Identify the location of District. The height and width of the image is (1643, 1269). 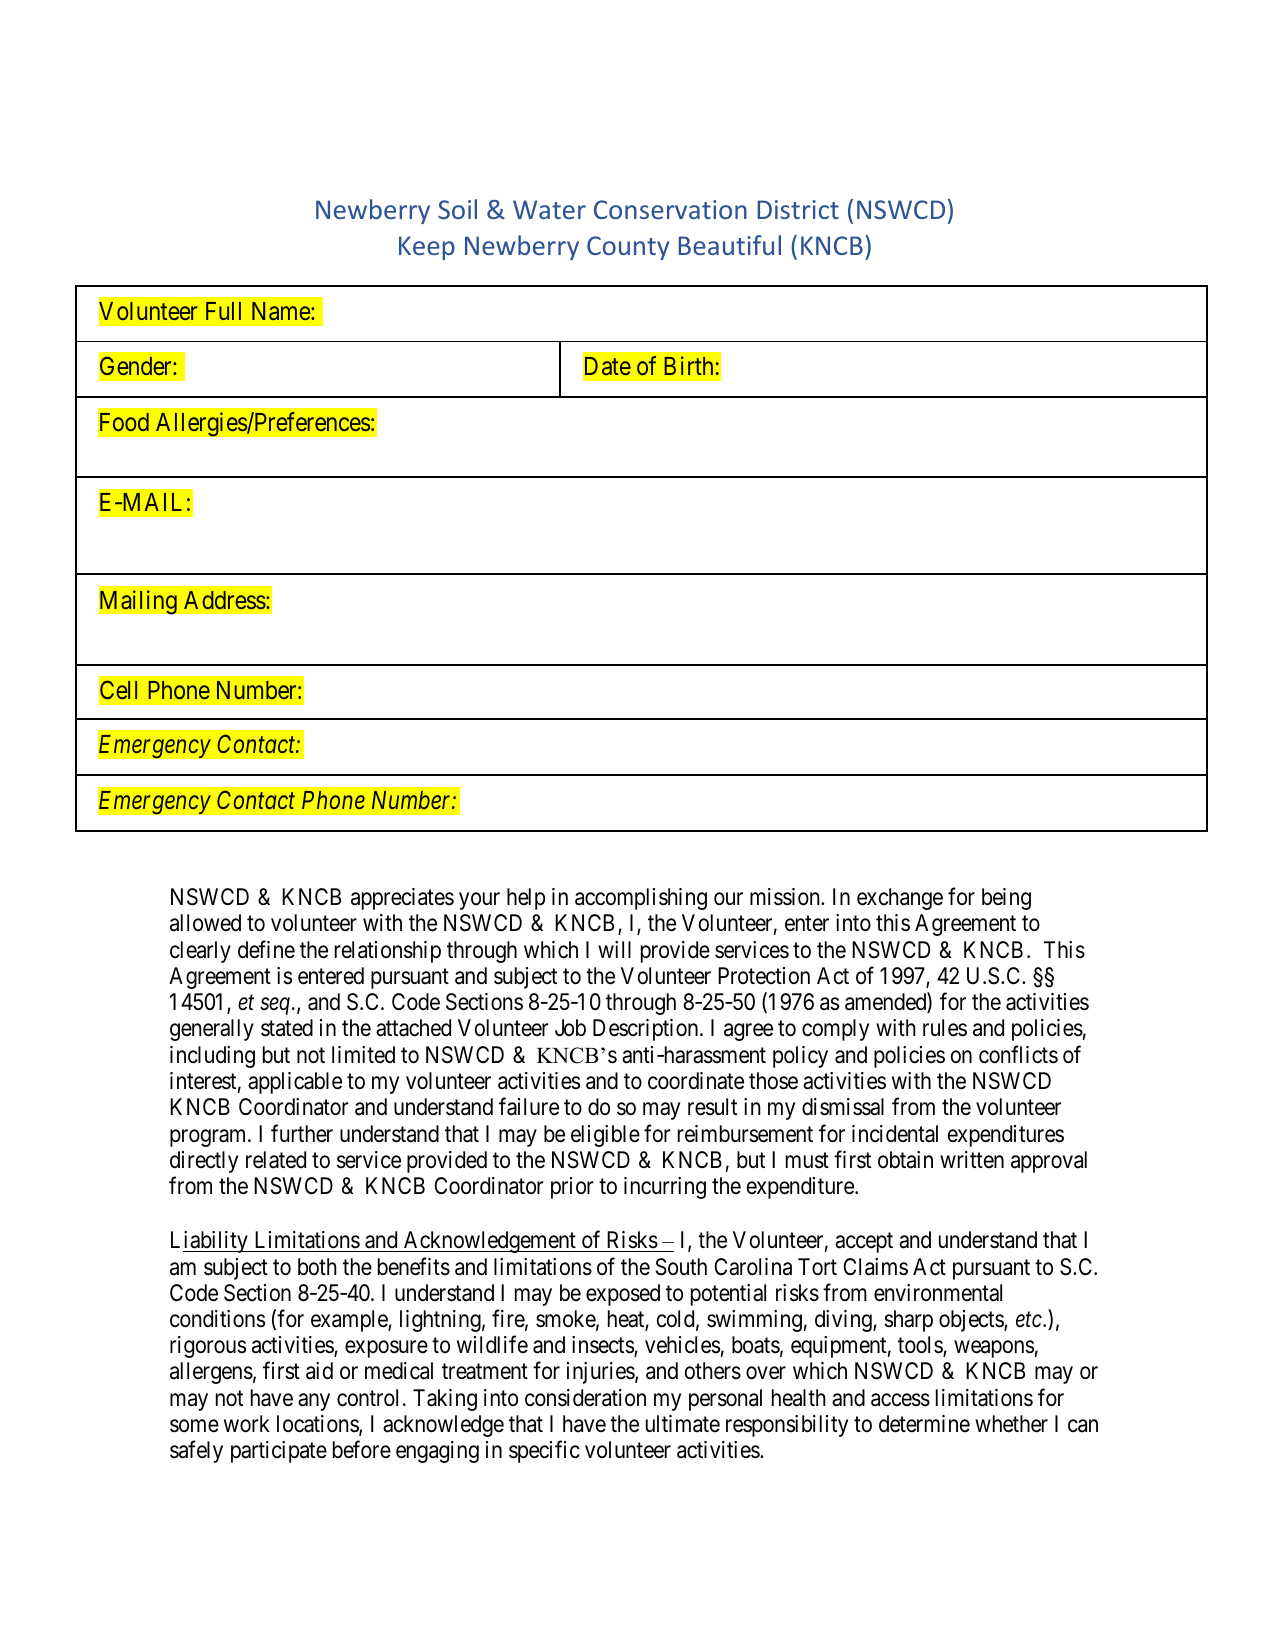
(798, 209).
